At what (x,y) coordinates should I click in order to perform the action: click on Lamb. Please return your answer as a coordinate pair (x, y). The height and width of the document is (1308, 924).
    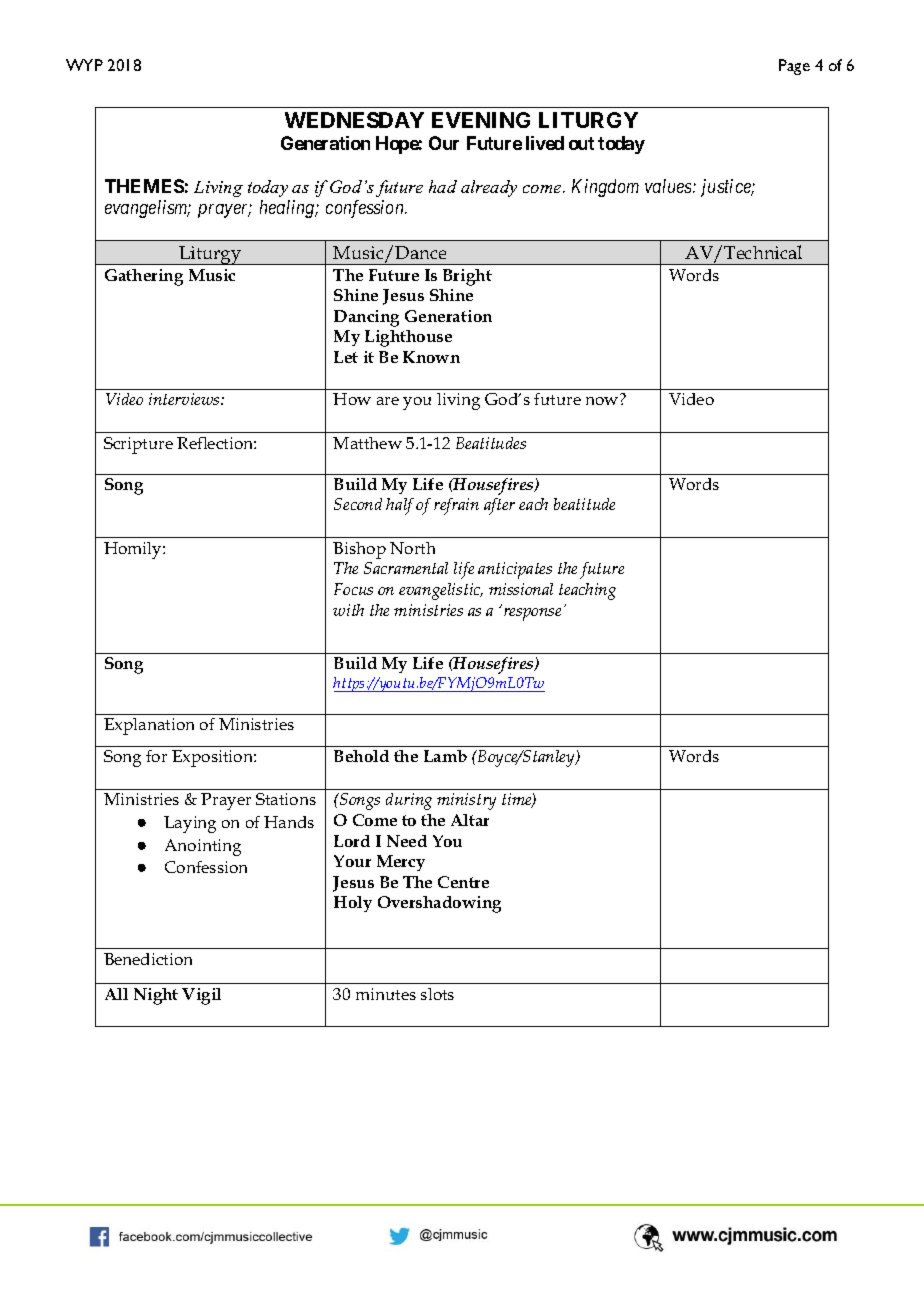
    Looking at the image, I should click on (445, 756).
